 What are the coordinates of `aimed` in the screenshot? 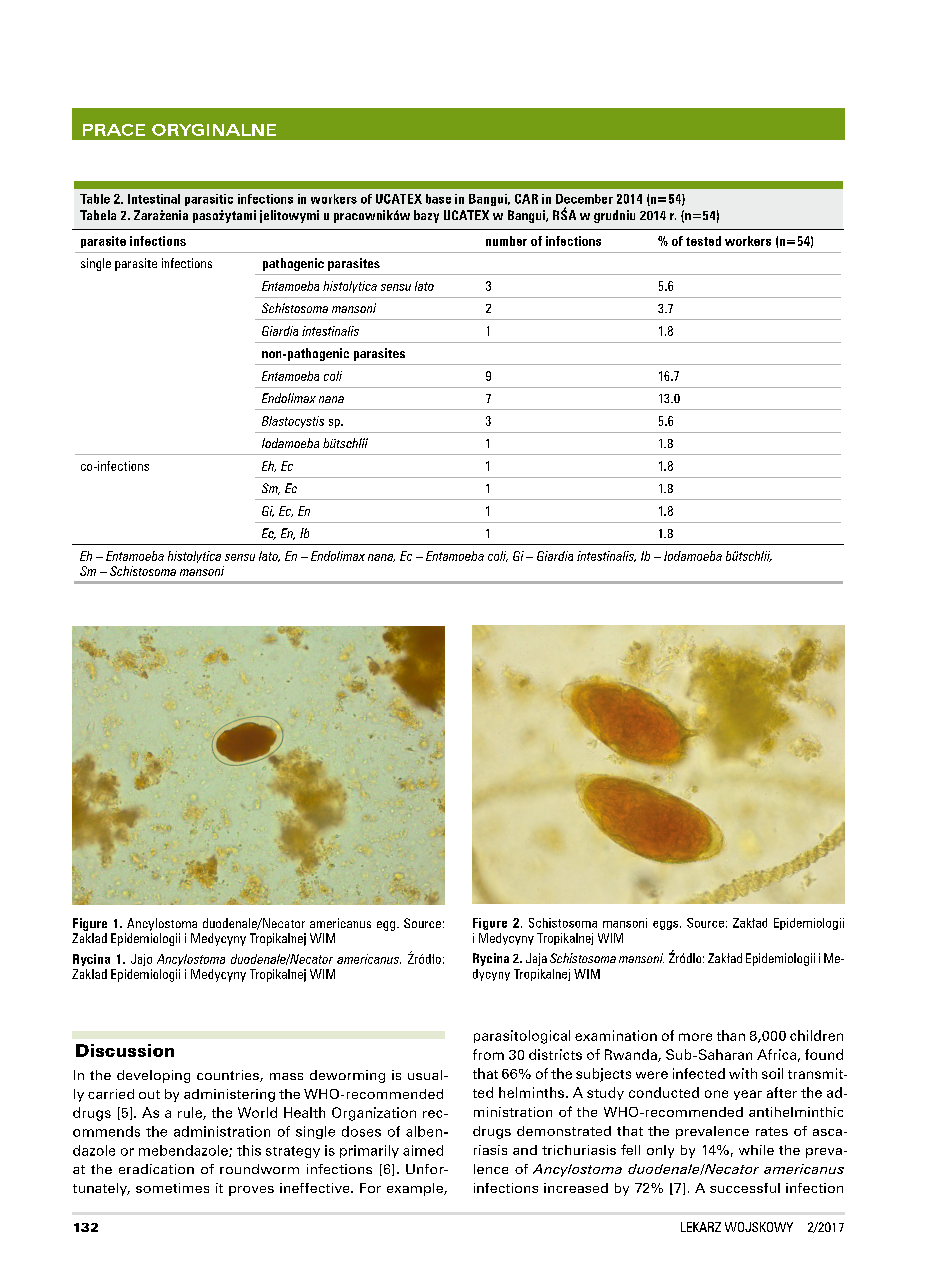 It's located at (423, 1150).
